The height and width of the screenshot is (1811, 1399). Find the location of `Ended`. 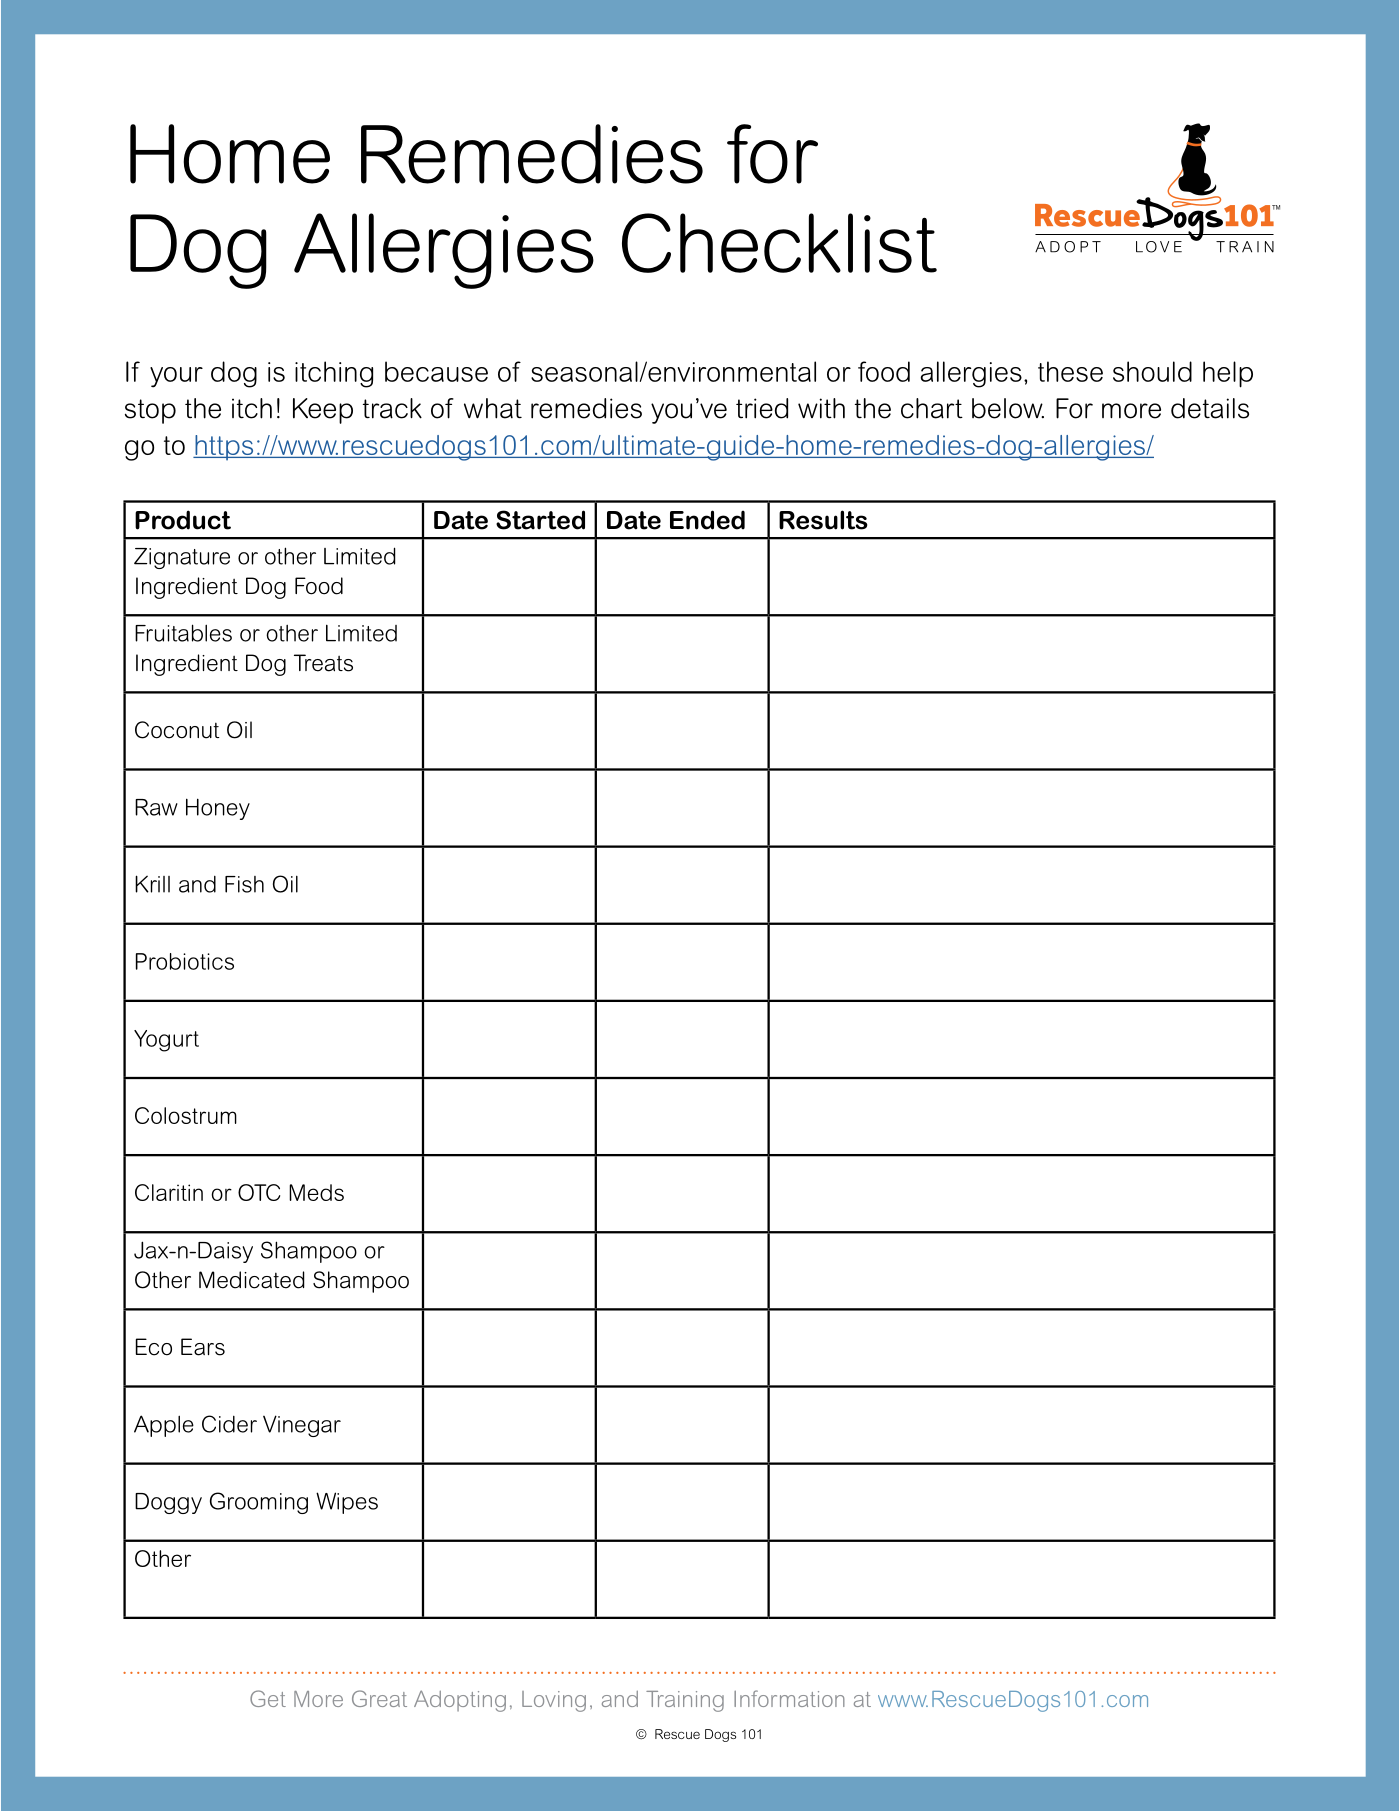

Ended is located at coordinates (707, 520).
